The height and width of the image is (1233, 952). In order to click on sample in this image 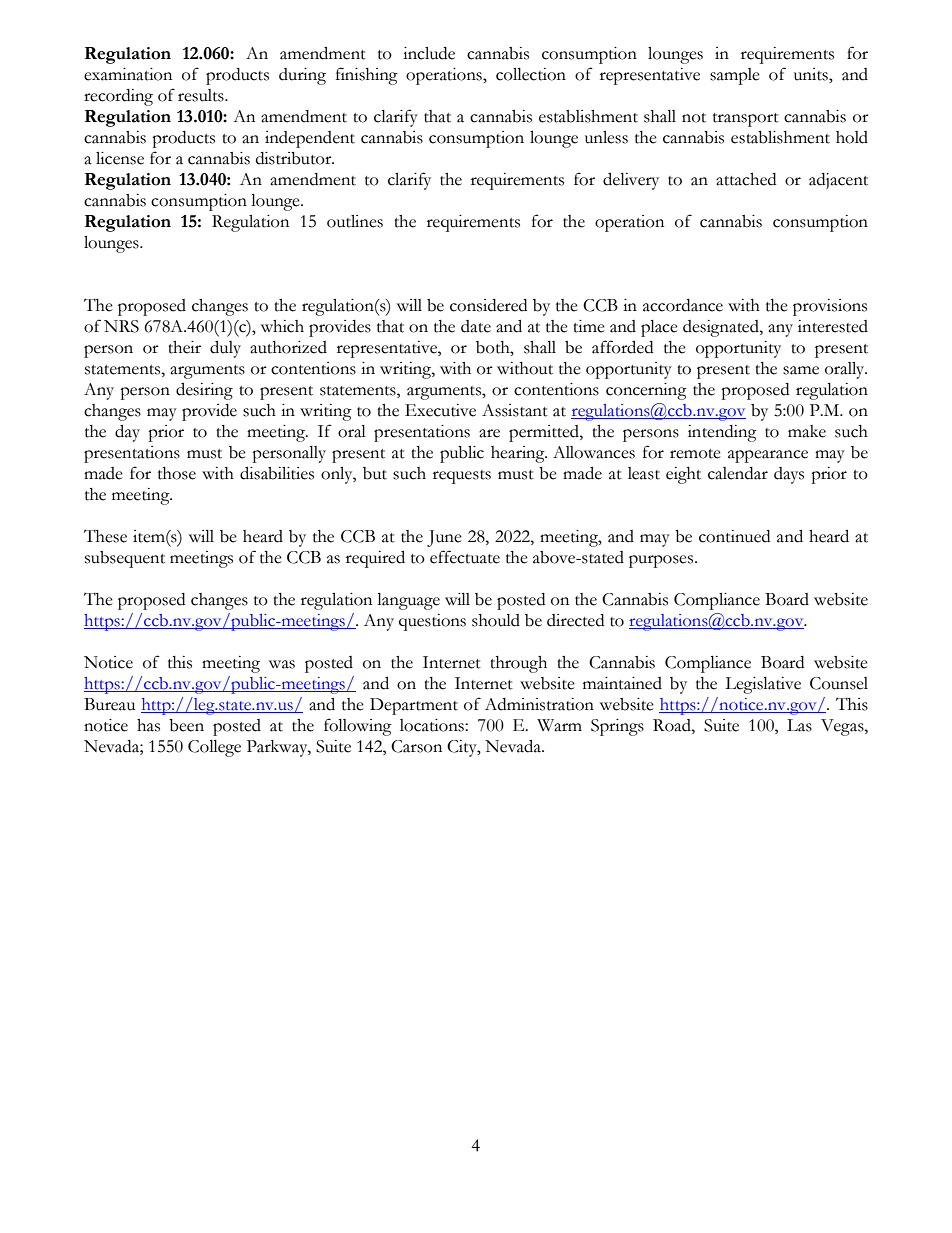, I will do `click(735, 76)`.
